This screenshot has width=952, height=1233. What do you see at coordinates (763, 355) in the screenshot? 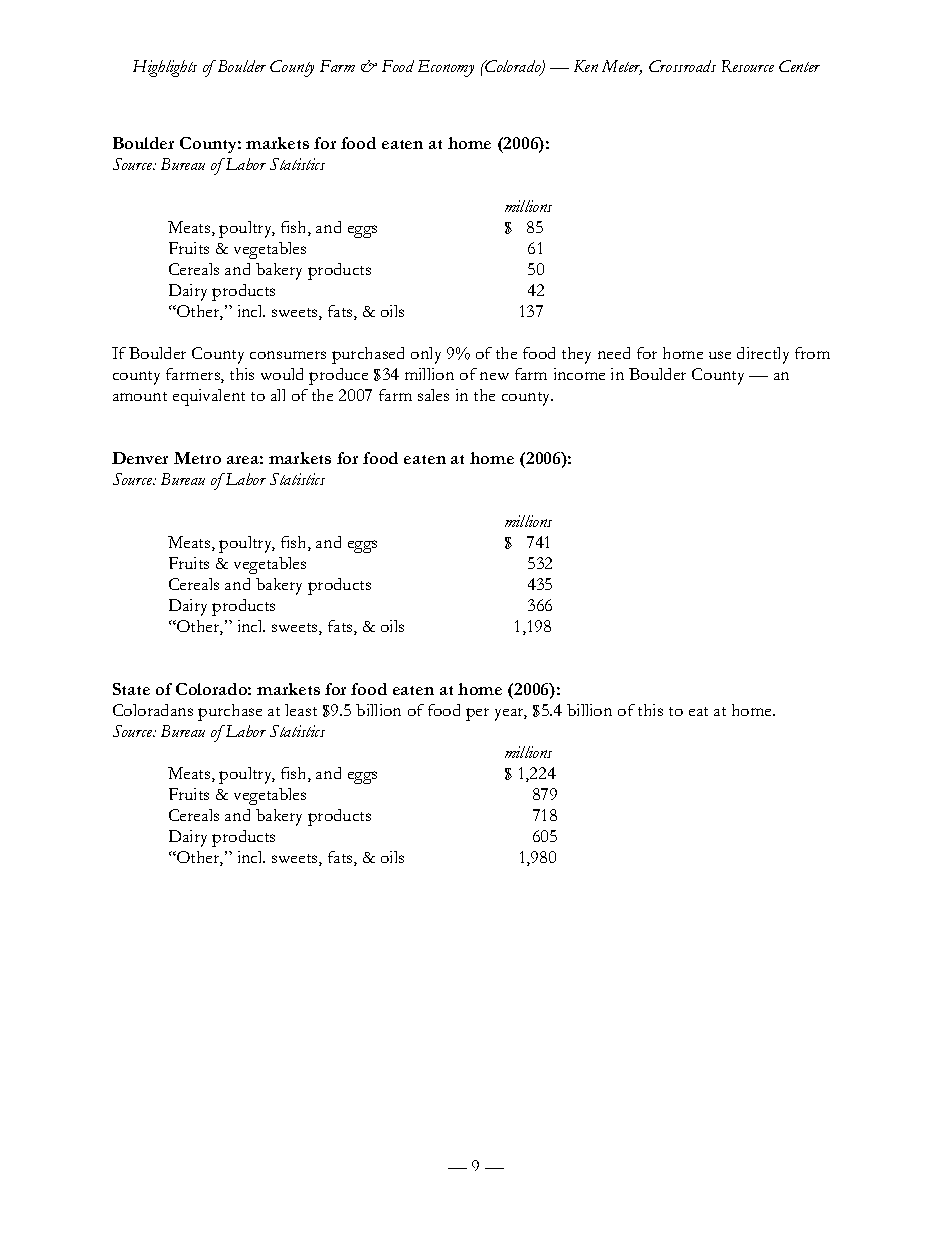
I see `directly` at bounding box center [763, 355].
